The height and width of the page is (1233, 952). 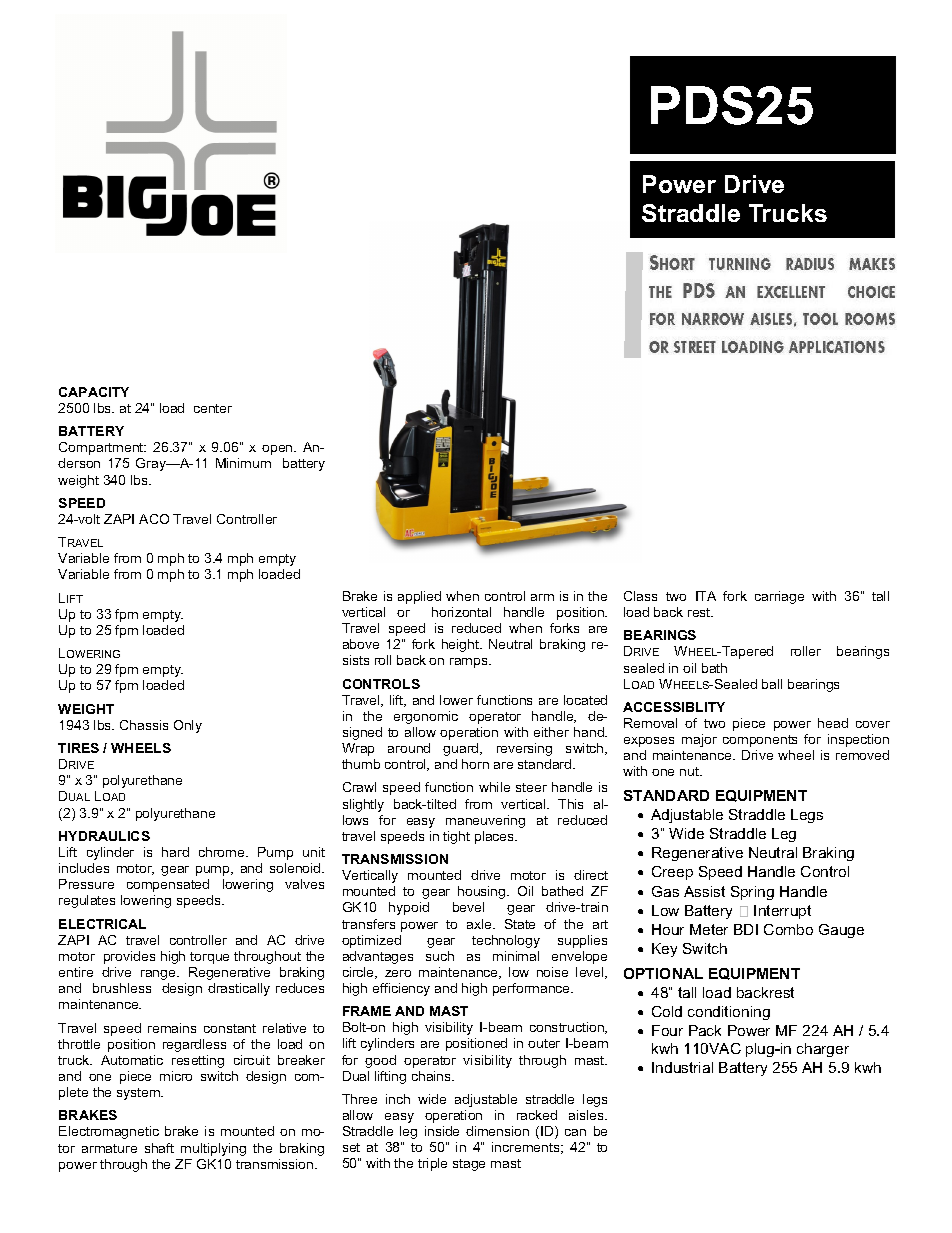 What do you see at coordinates (470, 663) in the page?
I see `ramps` at bounding box center [470, 663].
